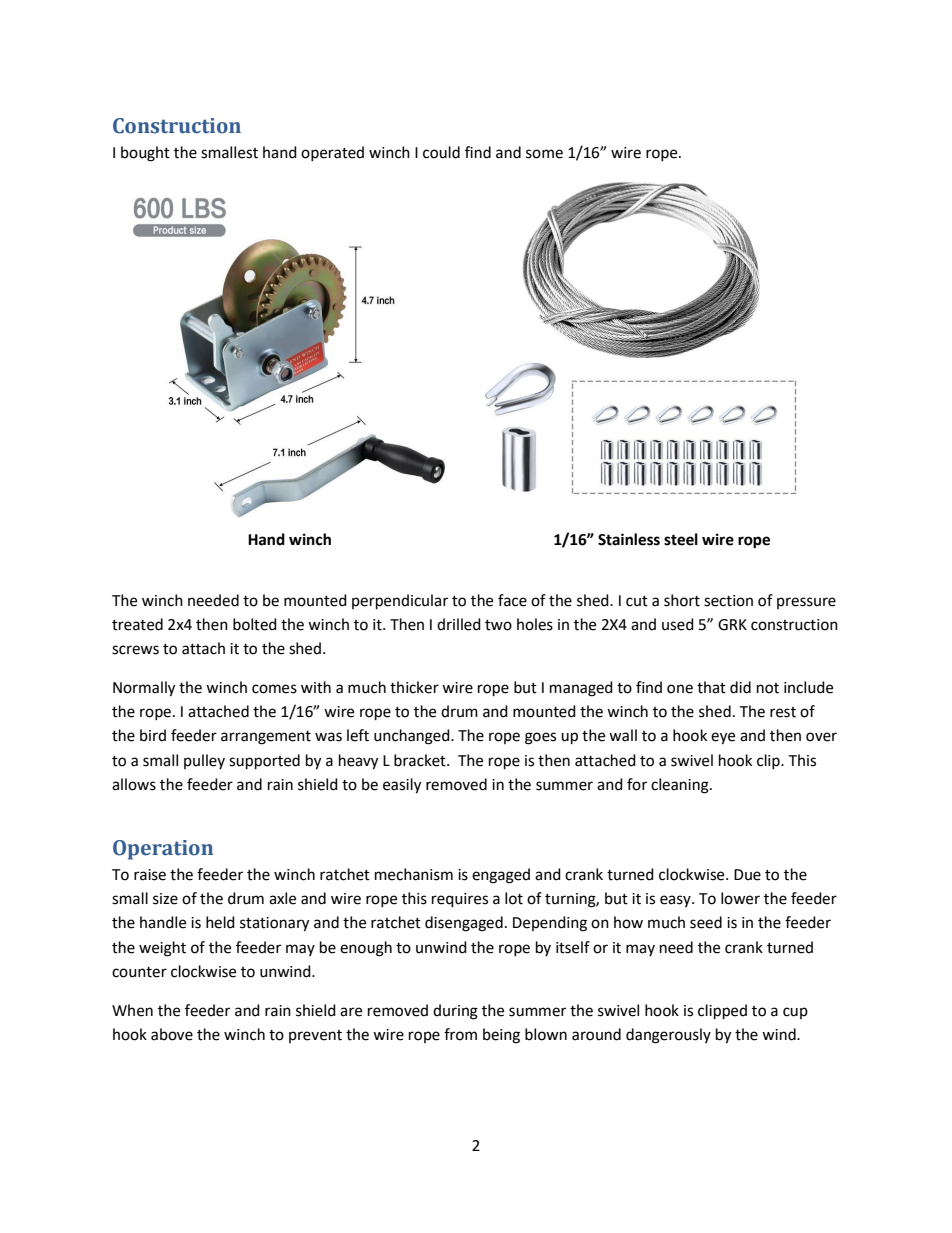 This page has width=952, height=1233. I want to click on during, so click(455, 1012).
